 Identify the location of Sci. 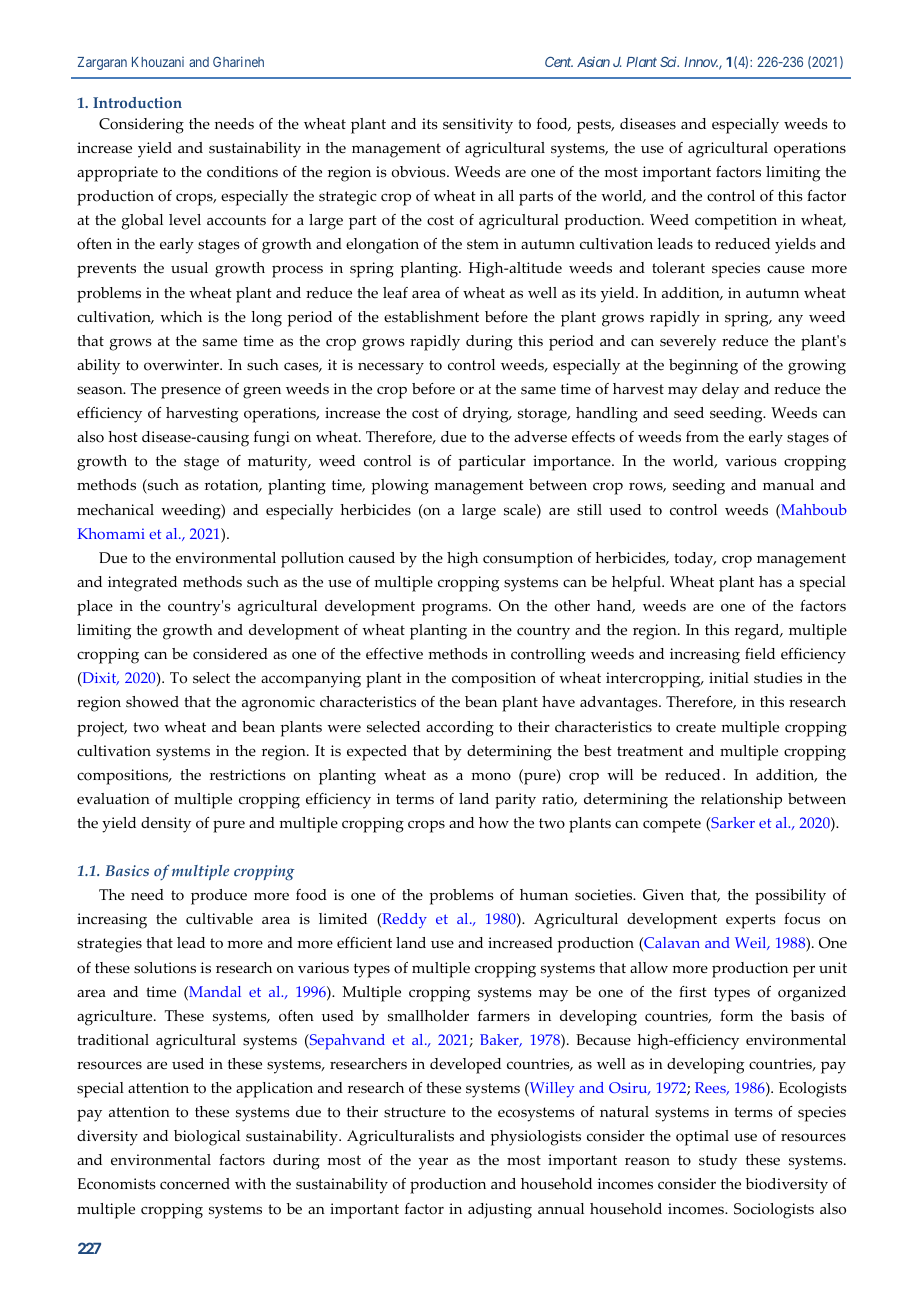
(669, 61).
